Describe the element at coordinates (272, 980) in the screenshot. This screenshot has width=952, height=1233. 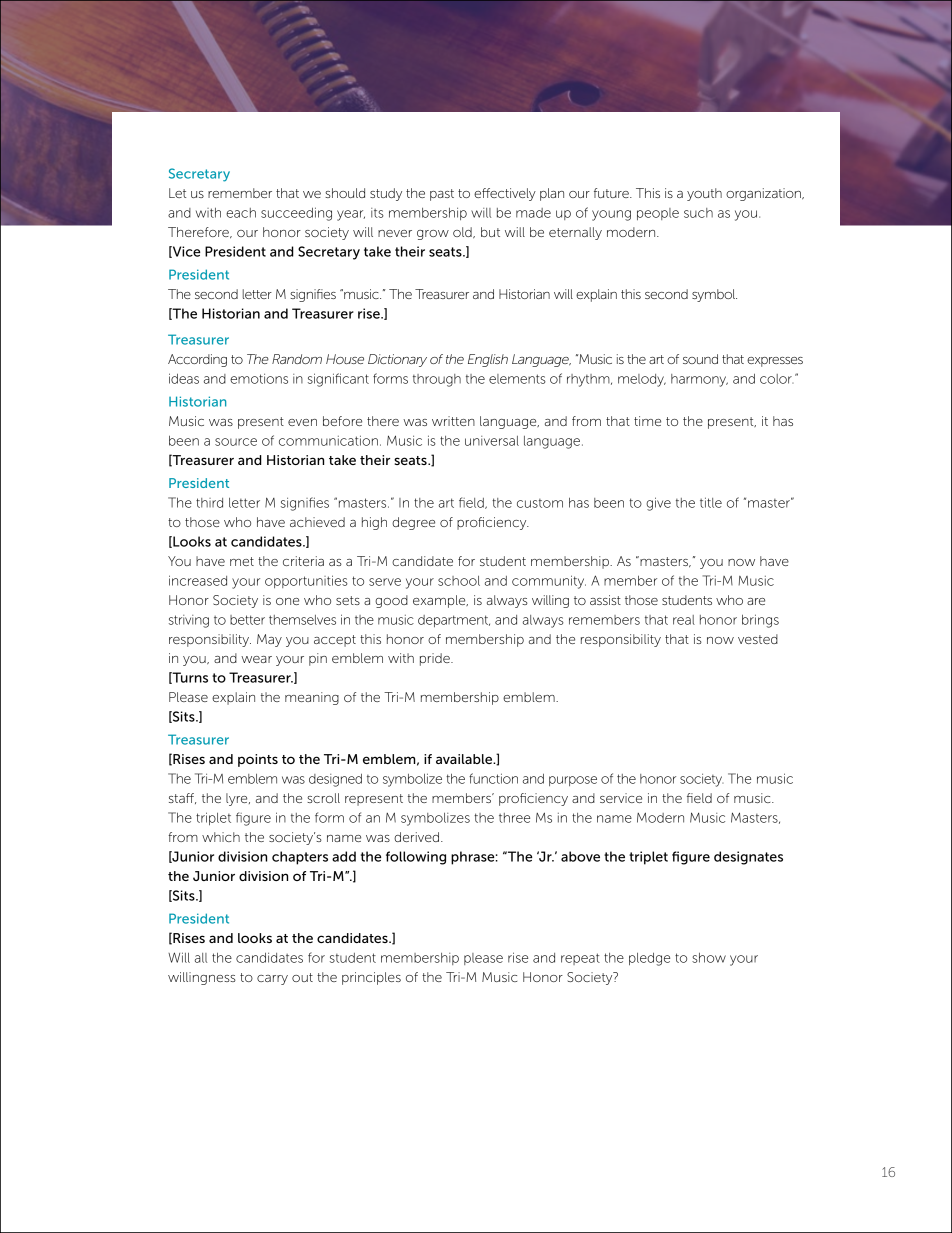
I see `carry` at that location.
